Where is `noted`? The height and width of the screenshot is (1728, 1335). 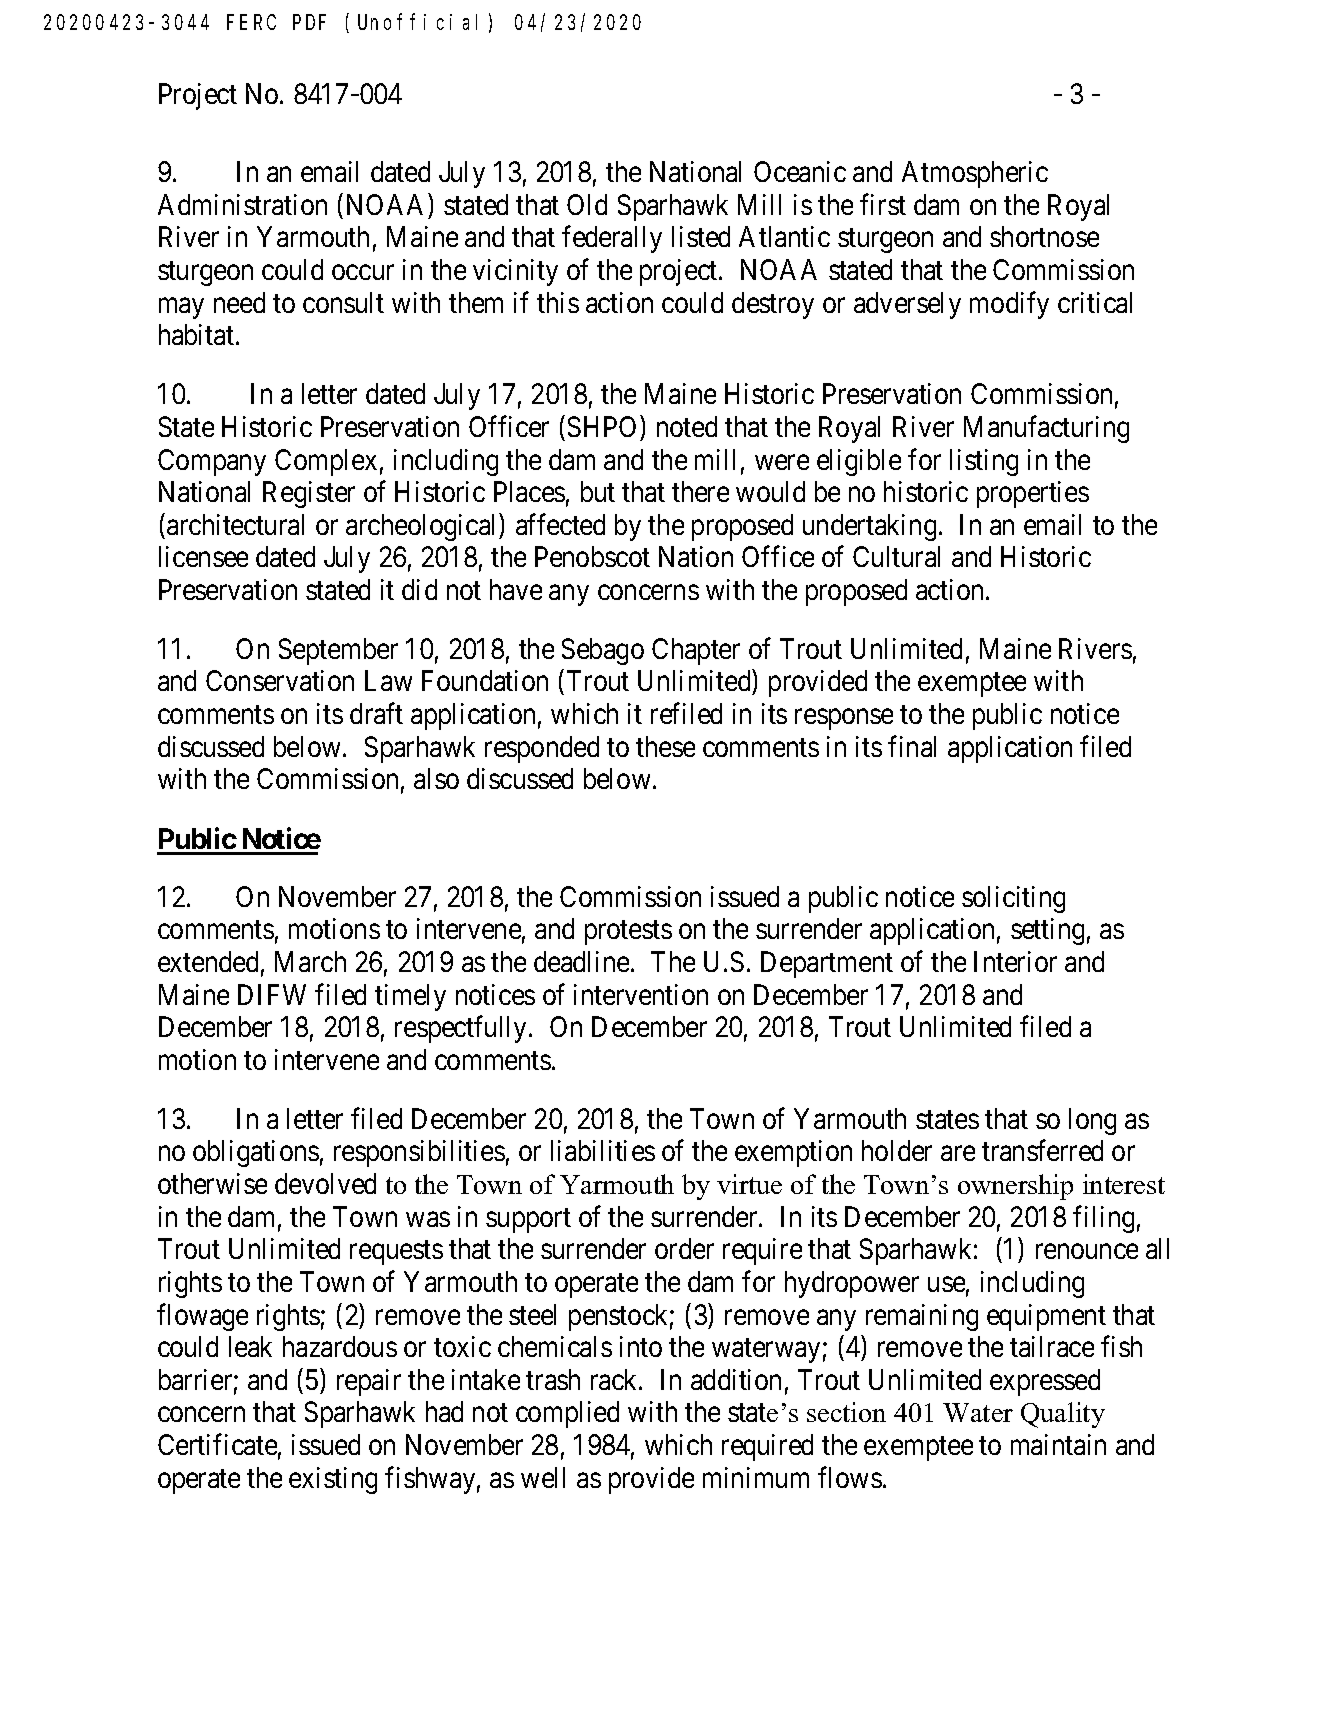
noted is located at coordinates (687, 426).
